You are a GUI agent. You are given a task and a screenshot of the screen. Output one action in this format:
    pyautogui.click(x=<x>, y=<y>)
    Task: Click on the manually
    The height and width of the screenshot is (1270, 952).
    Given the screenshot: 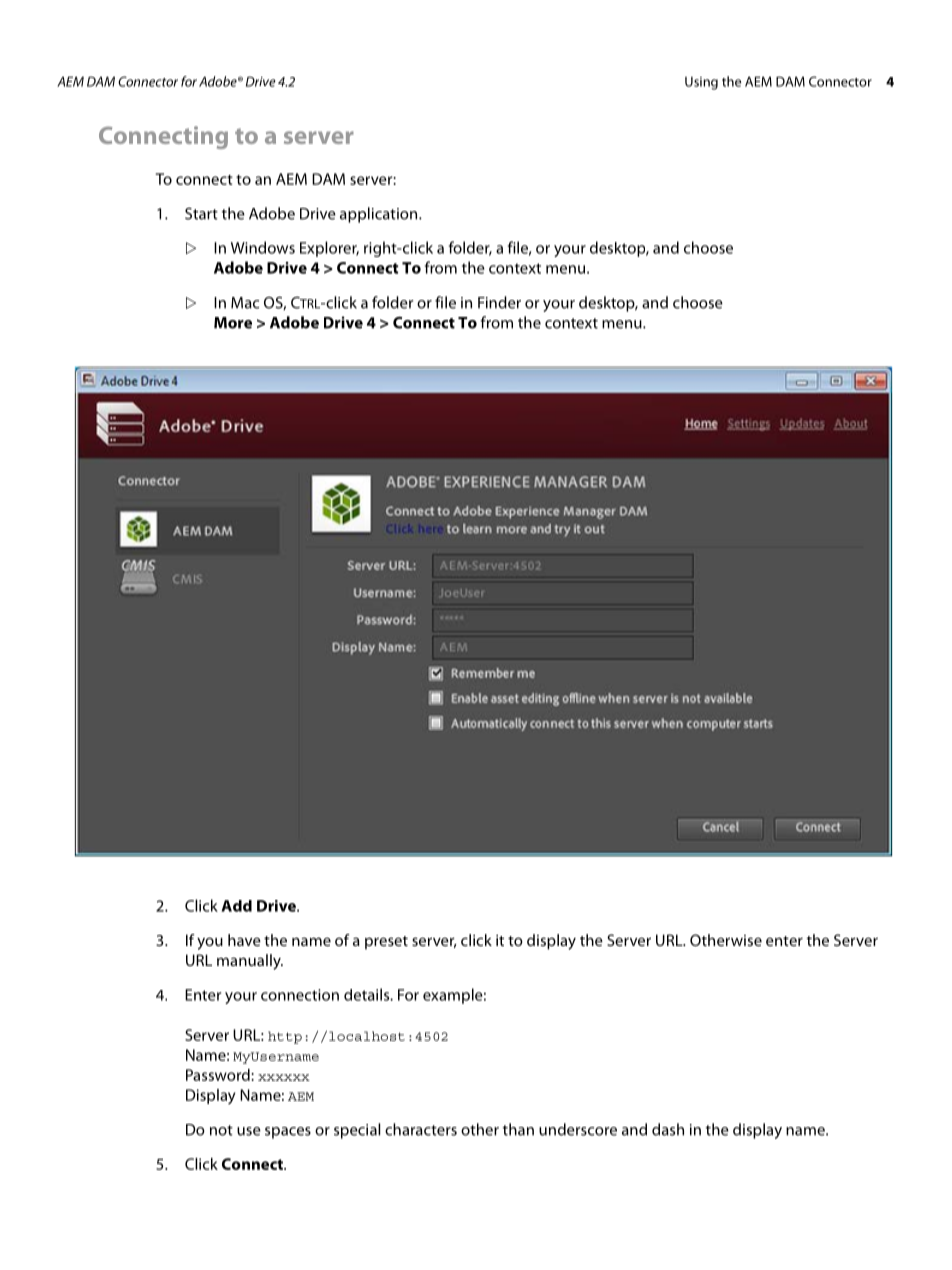 What is the action you would take?
    pyautogui.click(x=250, y=962)
